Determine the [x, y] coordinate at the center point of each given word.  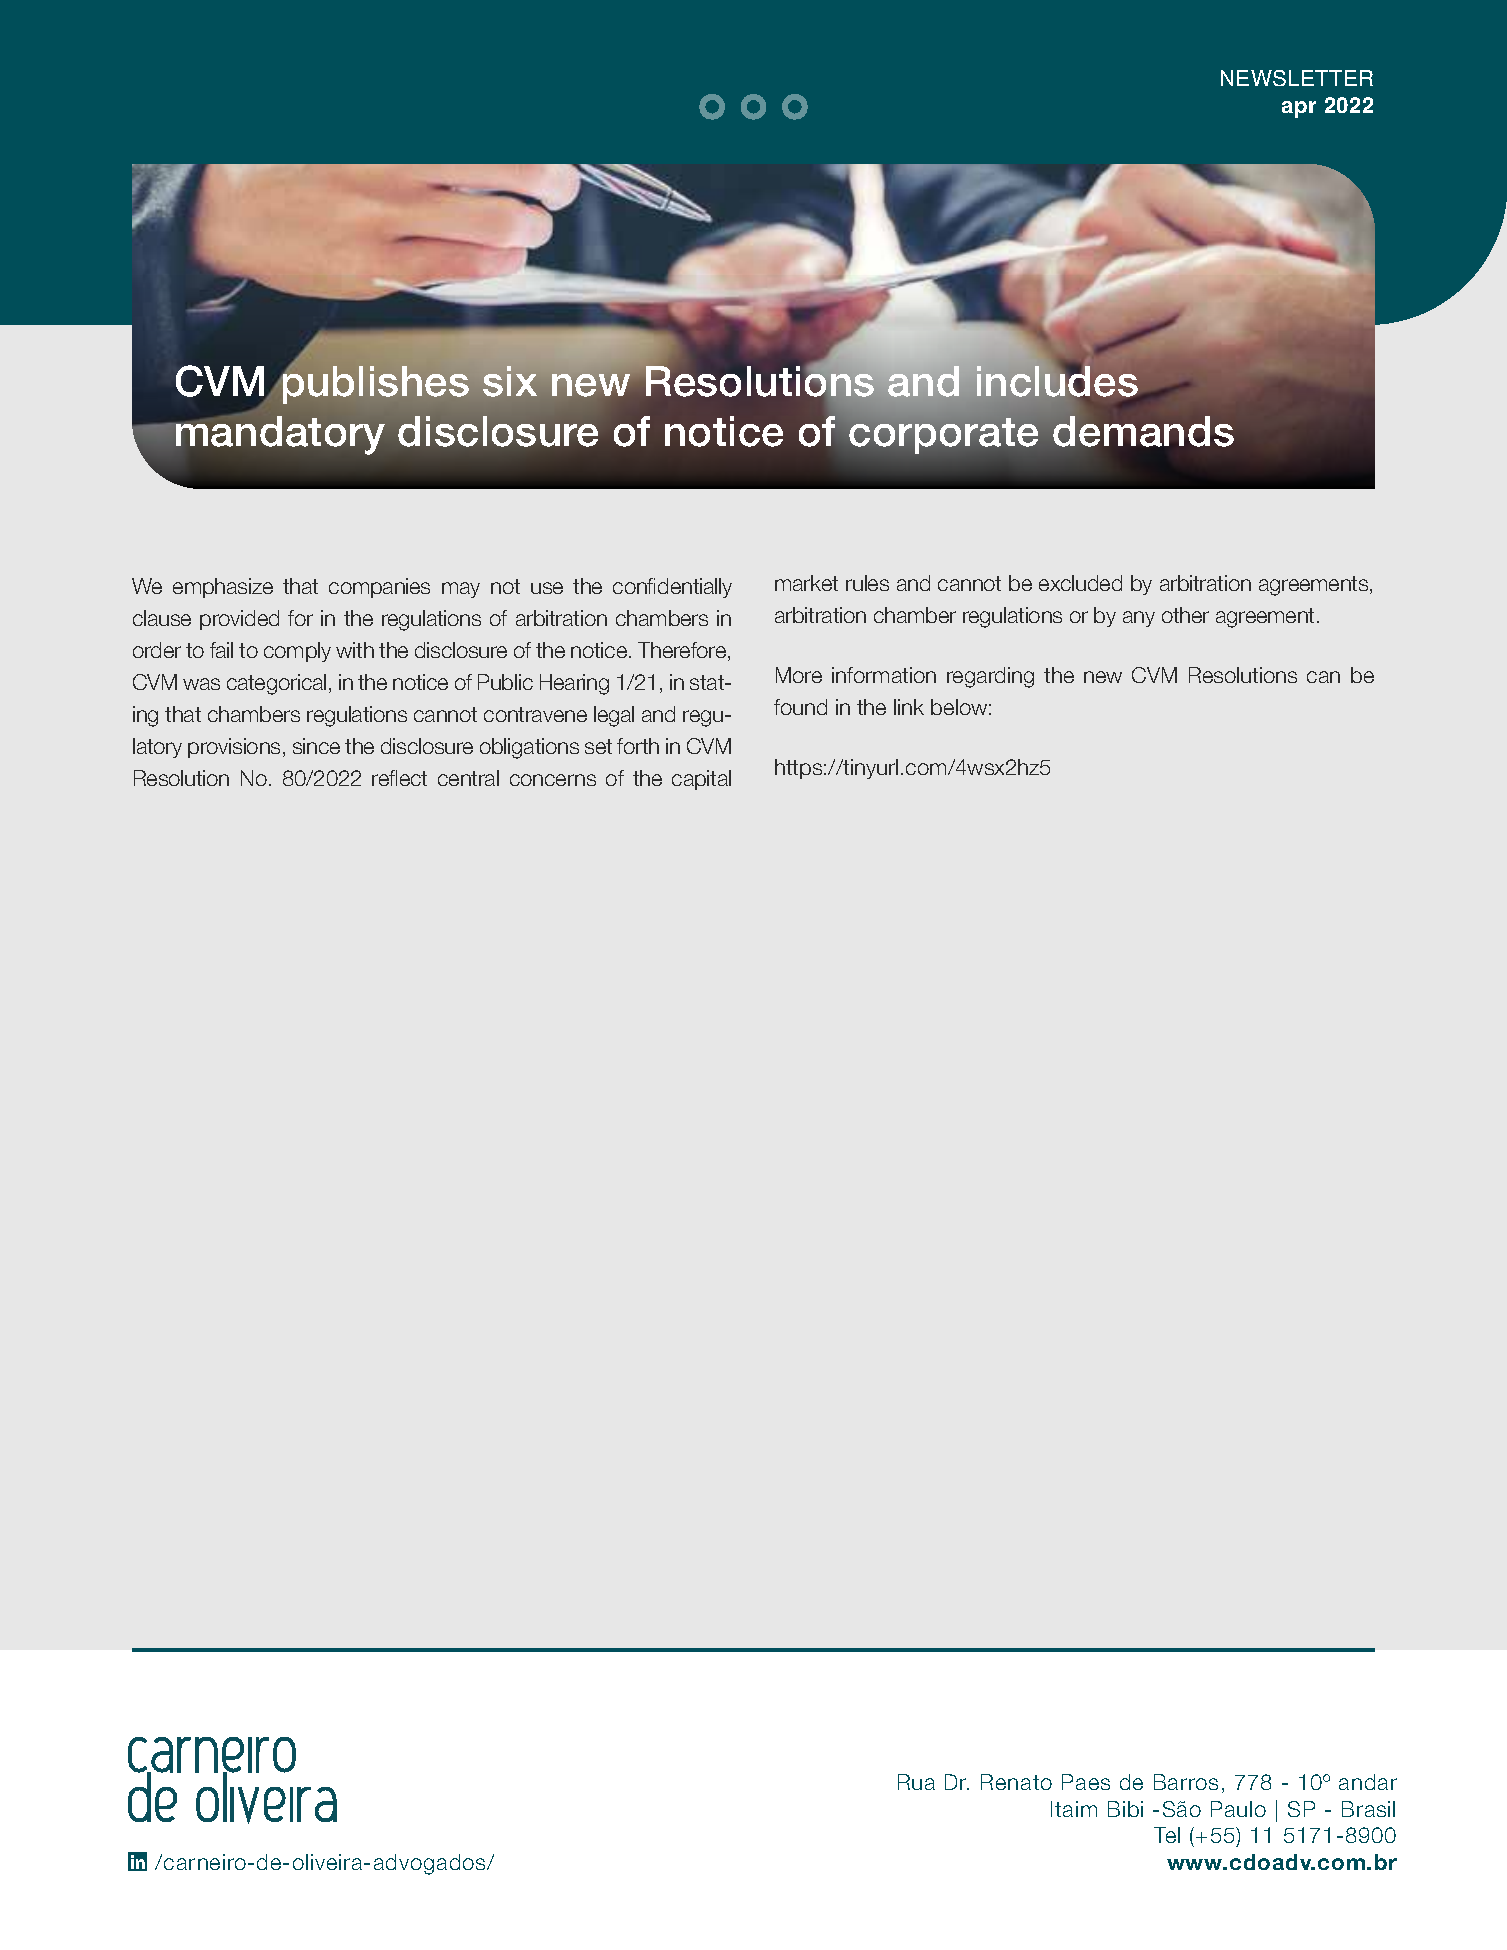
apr [1299, 109]
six [510, 381]
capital [701, 780]
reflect [399, 778]
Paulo [1238, 1809]
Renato [1016, 1782]
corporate [943, 436]
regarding [990, 677]
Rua [916, 1782]
